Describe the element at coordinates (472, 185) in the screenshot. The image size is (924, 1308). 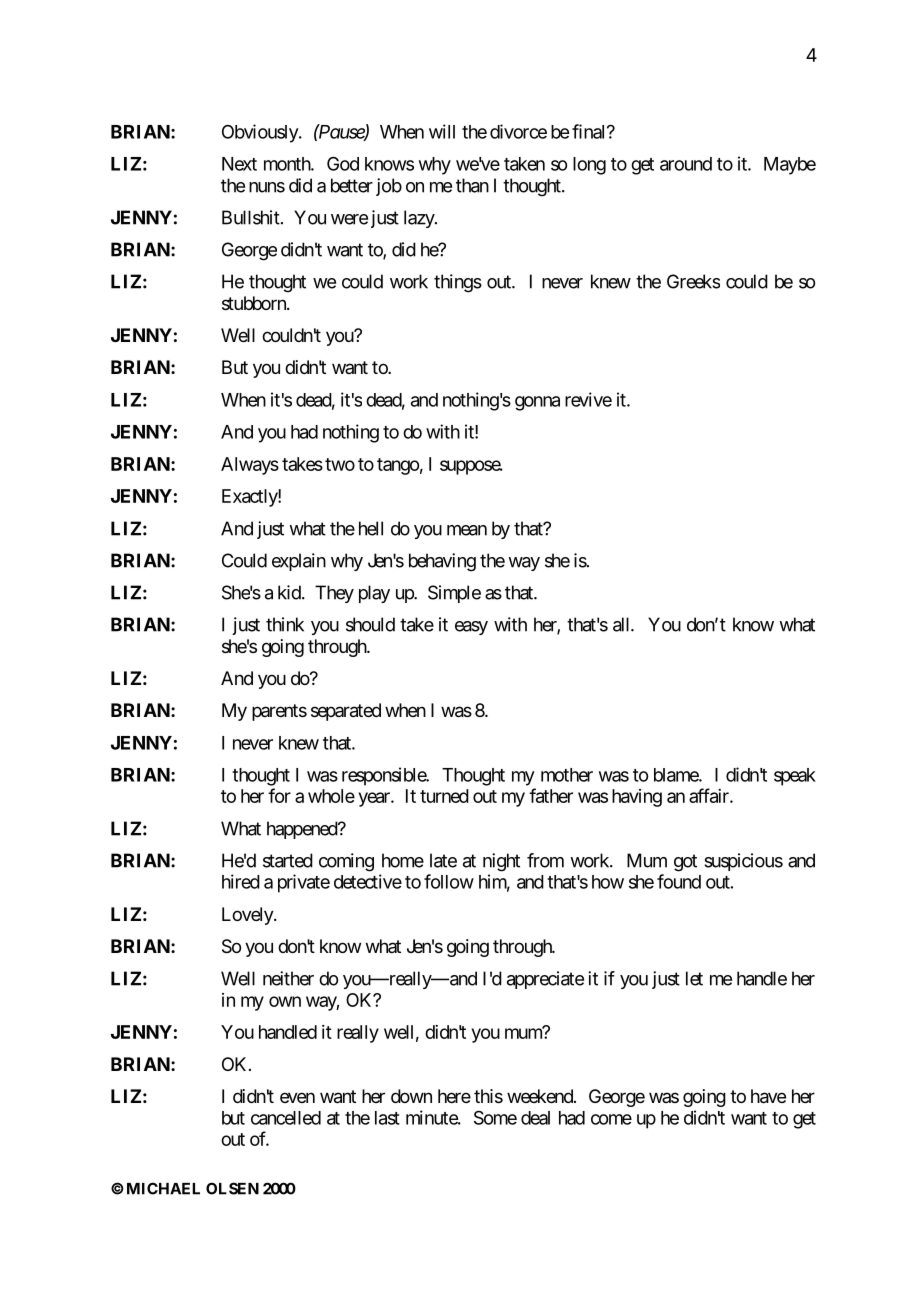
I see `than` at that location.
